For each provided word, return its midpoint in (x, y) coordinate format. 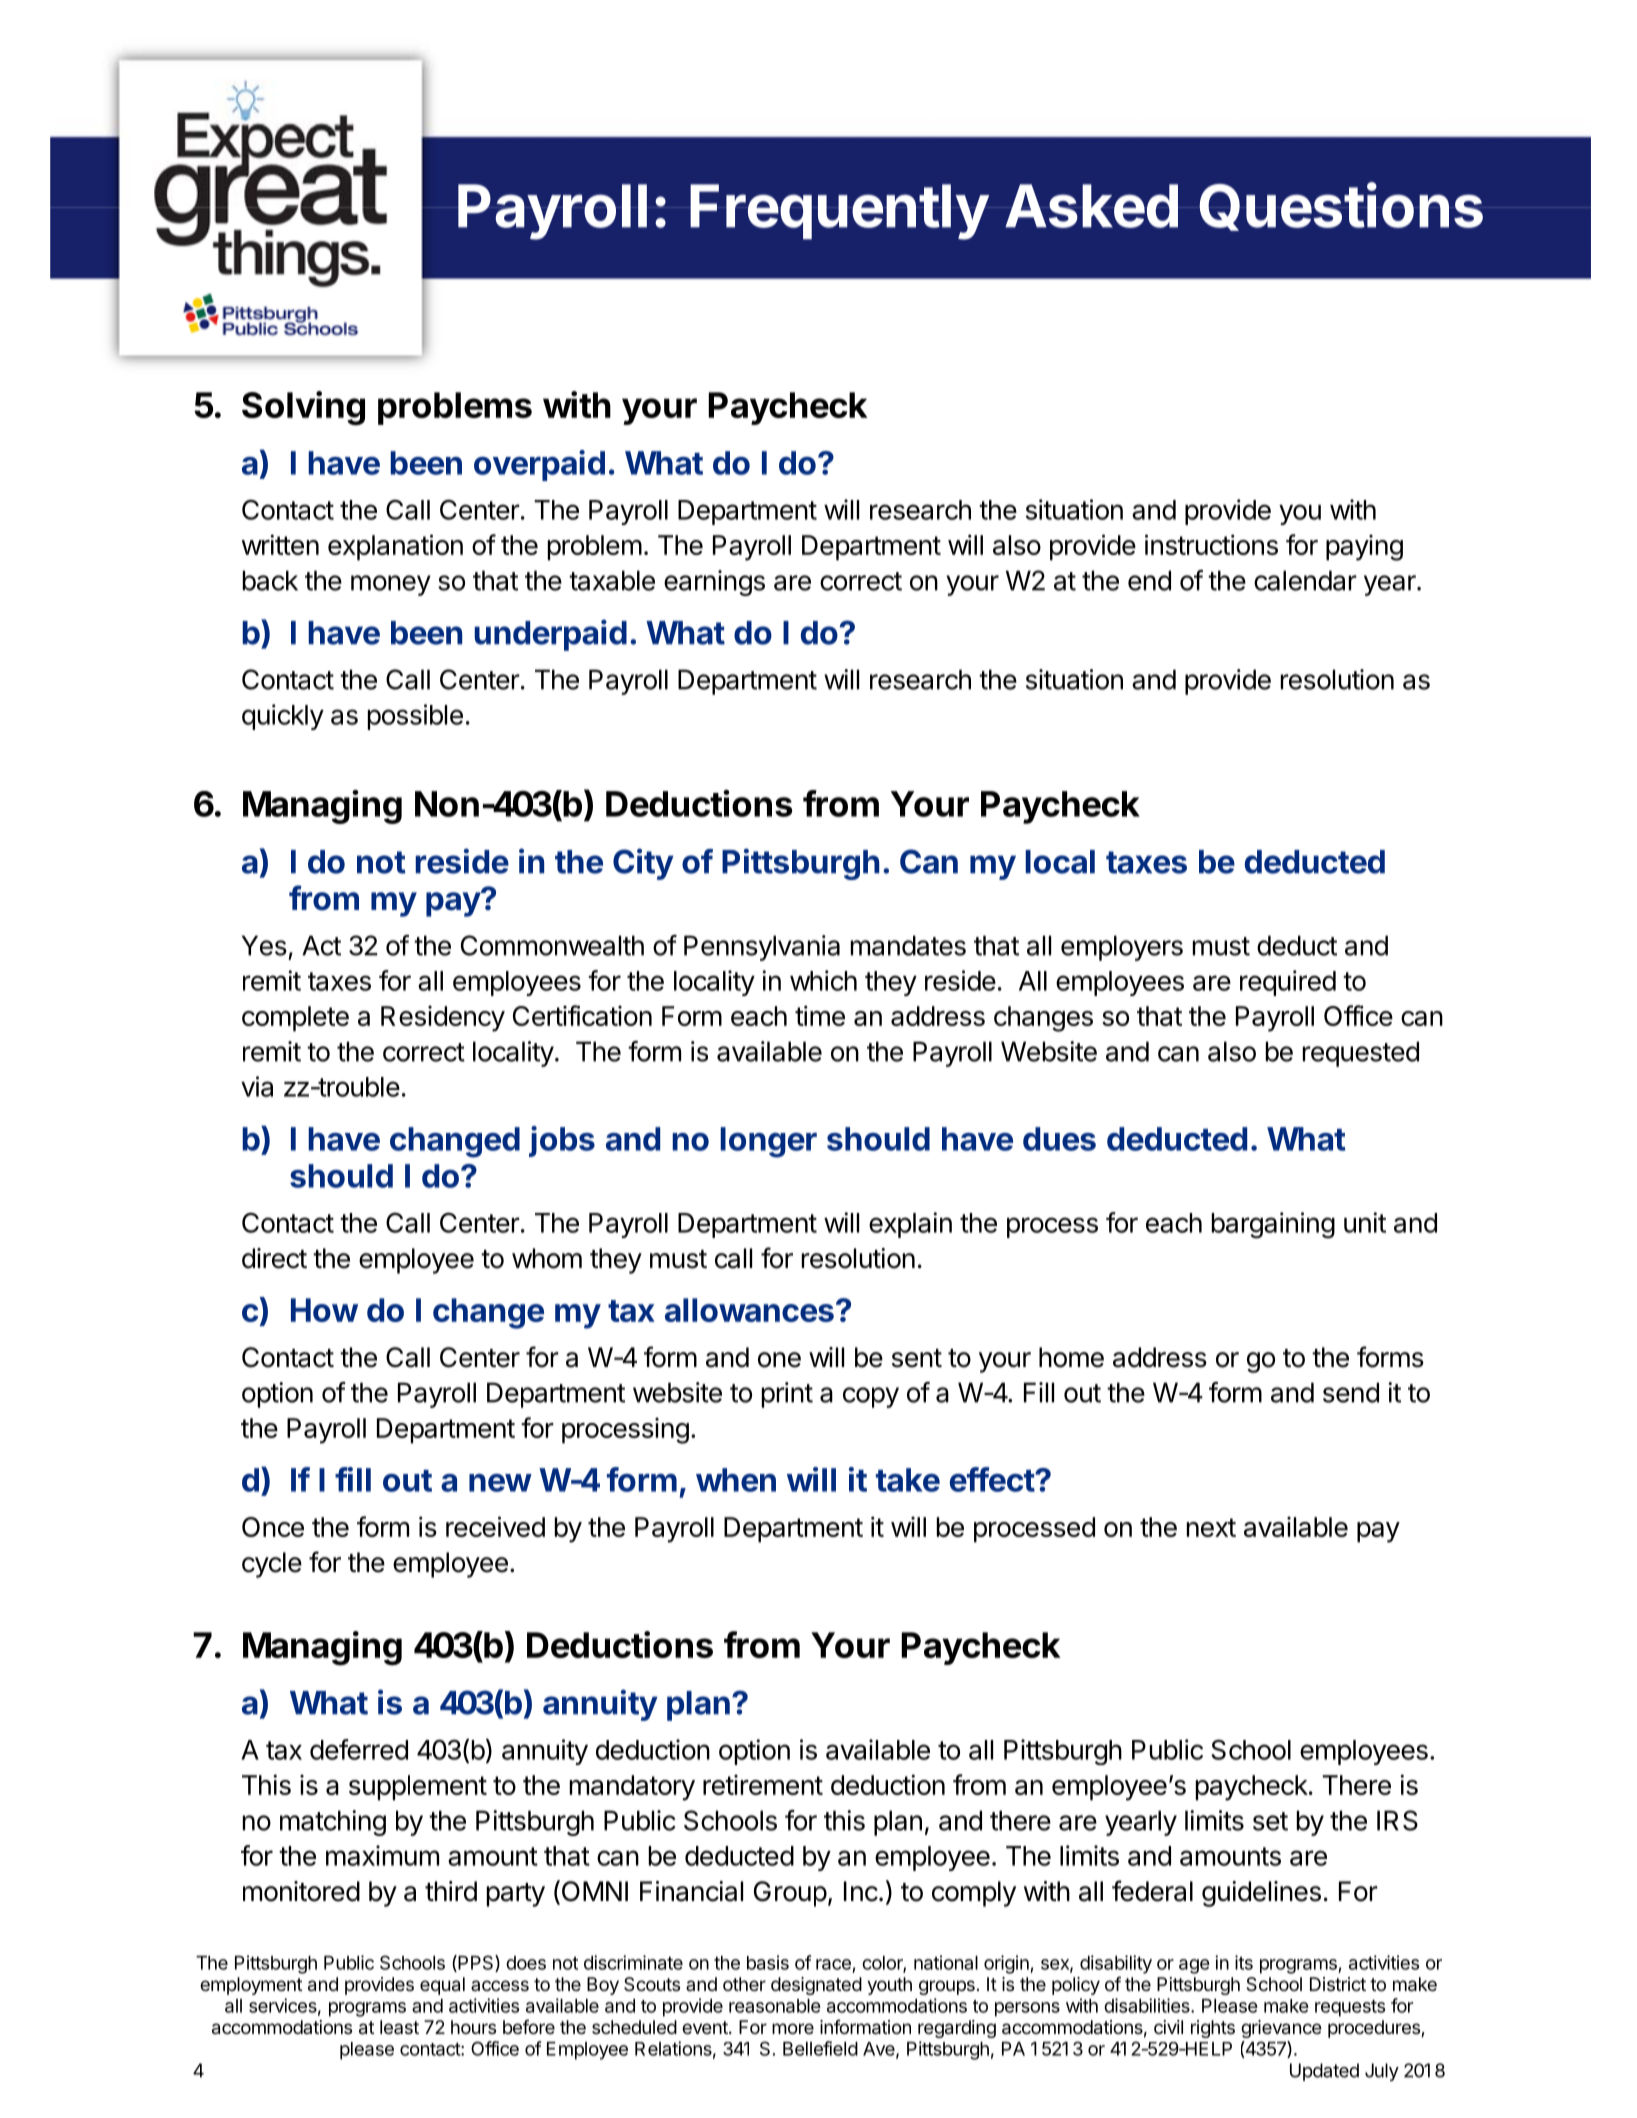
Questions (1341, 206)
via (257, 1086)
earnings (714, 583)
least (399, 2027)
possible (415, 717)
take (908, 1480)
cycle (272, 1565)
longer (768, 1142)
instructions (1211, 544)
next (1211, 1527)
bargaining (1273, 1225)
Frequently (839, 212)
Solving (303, 408)
